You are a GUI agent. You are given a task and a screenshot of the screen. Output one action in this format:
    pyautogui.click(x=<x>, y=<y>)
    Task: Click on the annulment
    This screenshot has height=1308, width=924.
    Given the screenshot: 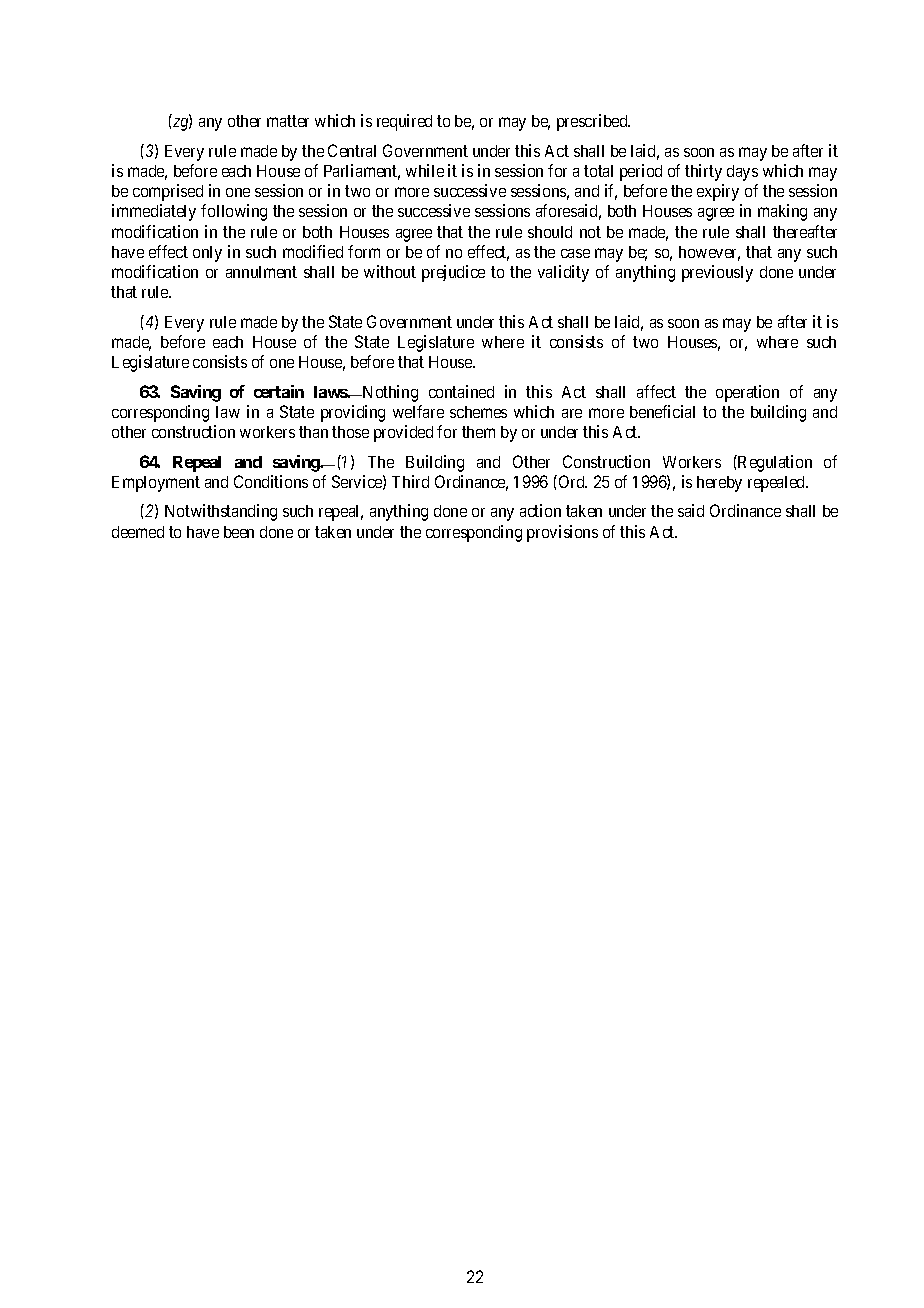 What is the action you would take?
    pyautogui.click(x=261, y=272)
